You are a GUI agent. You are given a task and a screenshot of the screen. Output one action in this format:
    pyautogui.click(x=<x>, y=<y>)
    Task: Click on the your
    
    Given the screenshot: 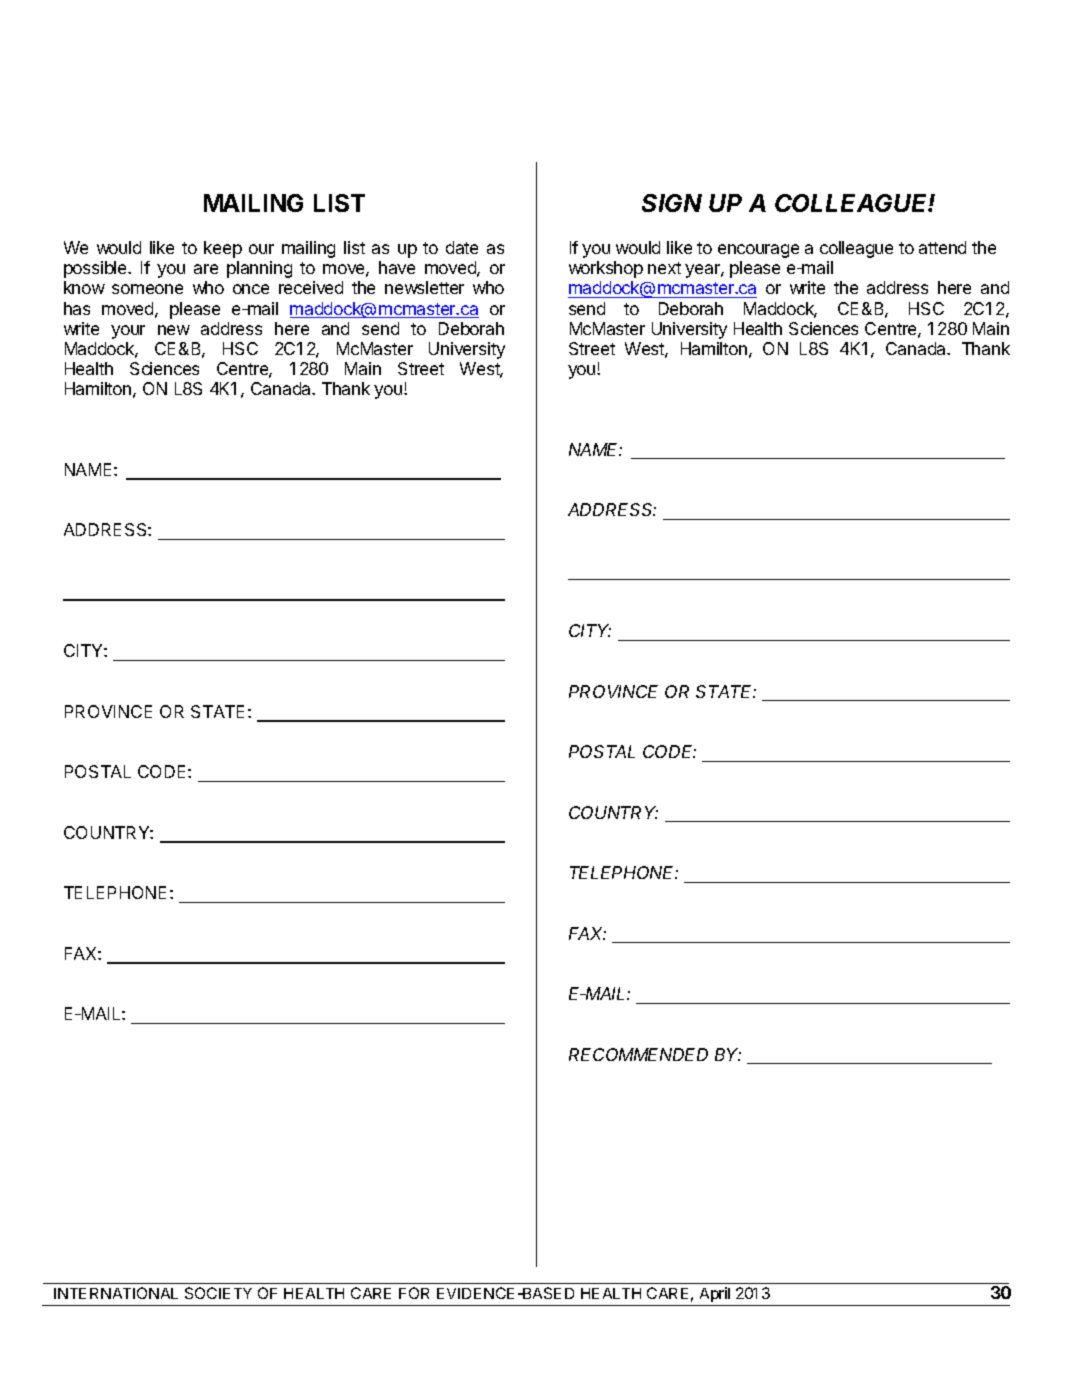 What is the action you would take?
    pyautogui.click(x=128, y=332)
